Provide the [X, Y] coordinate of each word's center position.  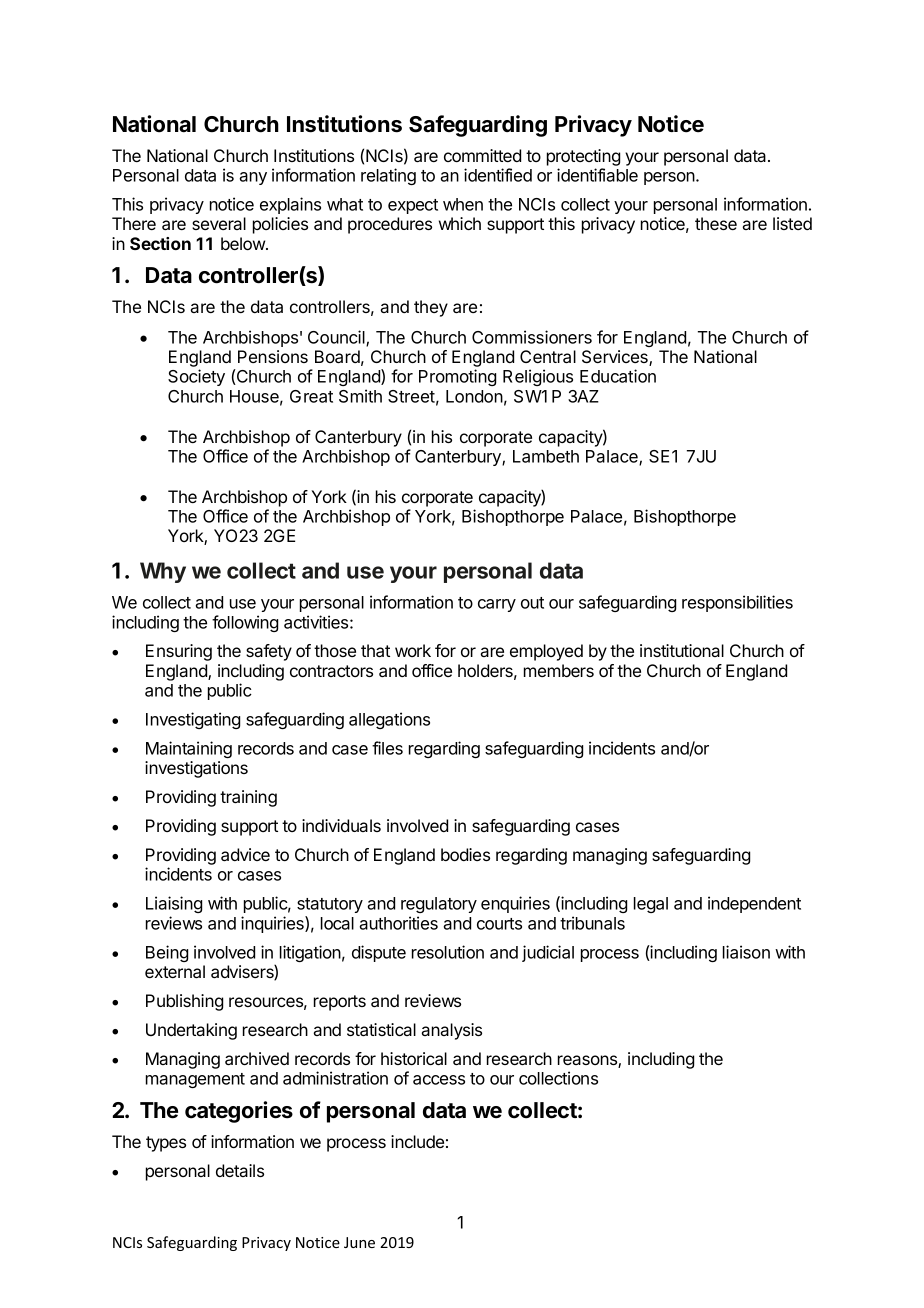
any [253, 178]
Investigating [193, 720]
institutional [682, 650]
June [359, 1242]
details [240, 1170]
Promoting [457, 377]
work [413, 650]
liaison [746, 952]
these [716, 223]
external [175, 971]
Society [196, 377]
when [463, 204]
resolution [448, 952]
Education [618, 376]
